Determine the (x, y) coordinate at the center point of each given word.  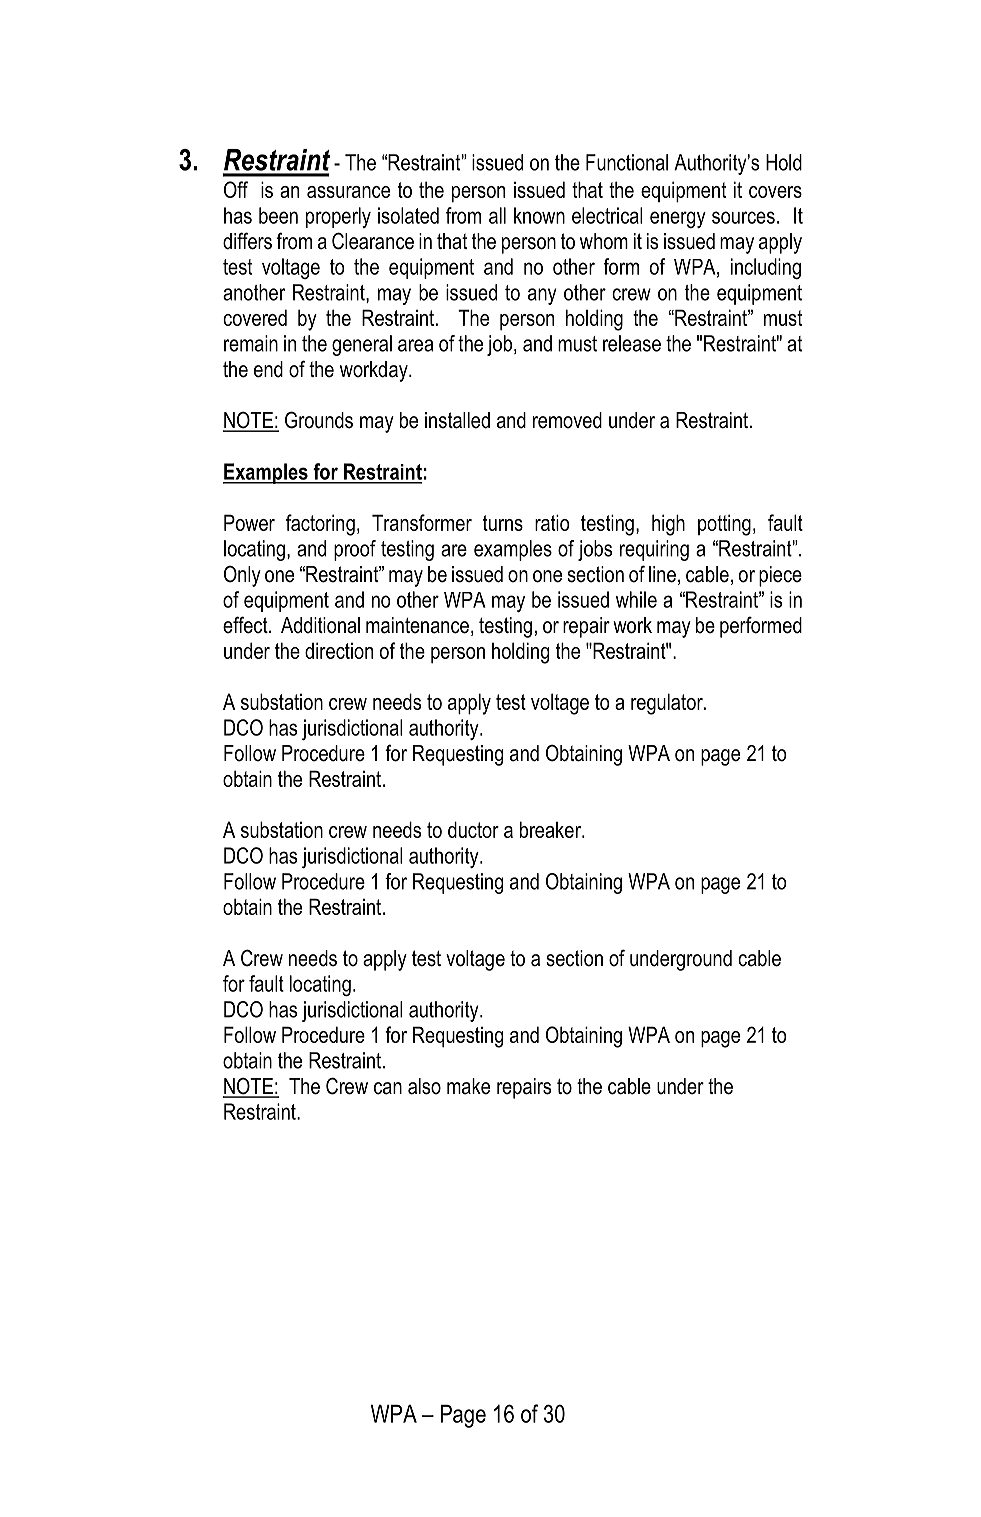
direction (339, 650)
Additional (320, 625)
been (278, 215)
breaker (551, 829)
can (388, 1088)
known (539, 215)
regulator (668, 704)
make (468, 1086)
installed (457, 420)
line (662, 574)
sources (743, 217)
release (632, 343)
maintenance (417, 625)
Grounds (319, 420)
